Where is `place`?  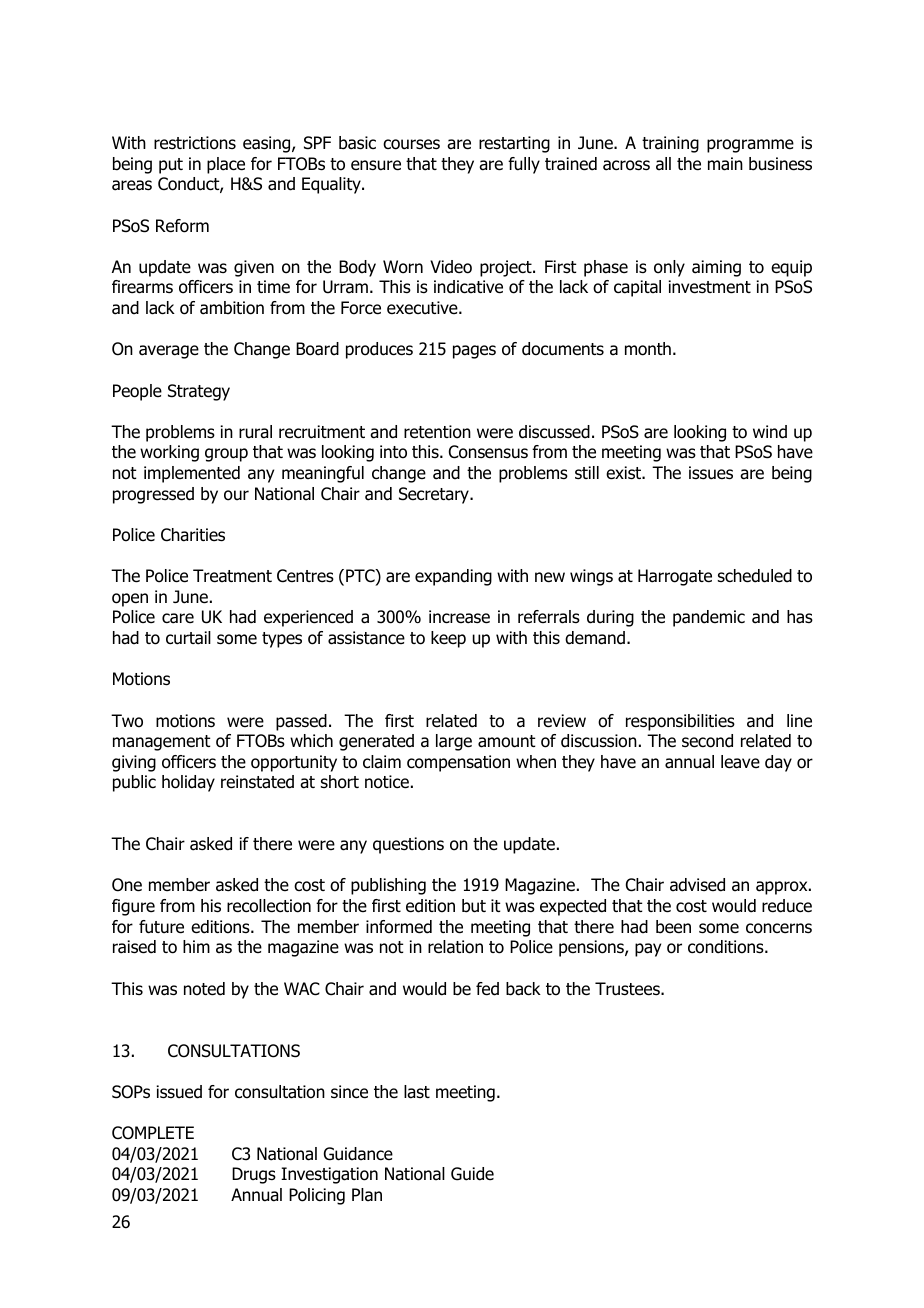 place is located at coordinates (226, 165).
